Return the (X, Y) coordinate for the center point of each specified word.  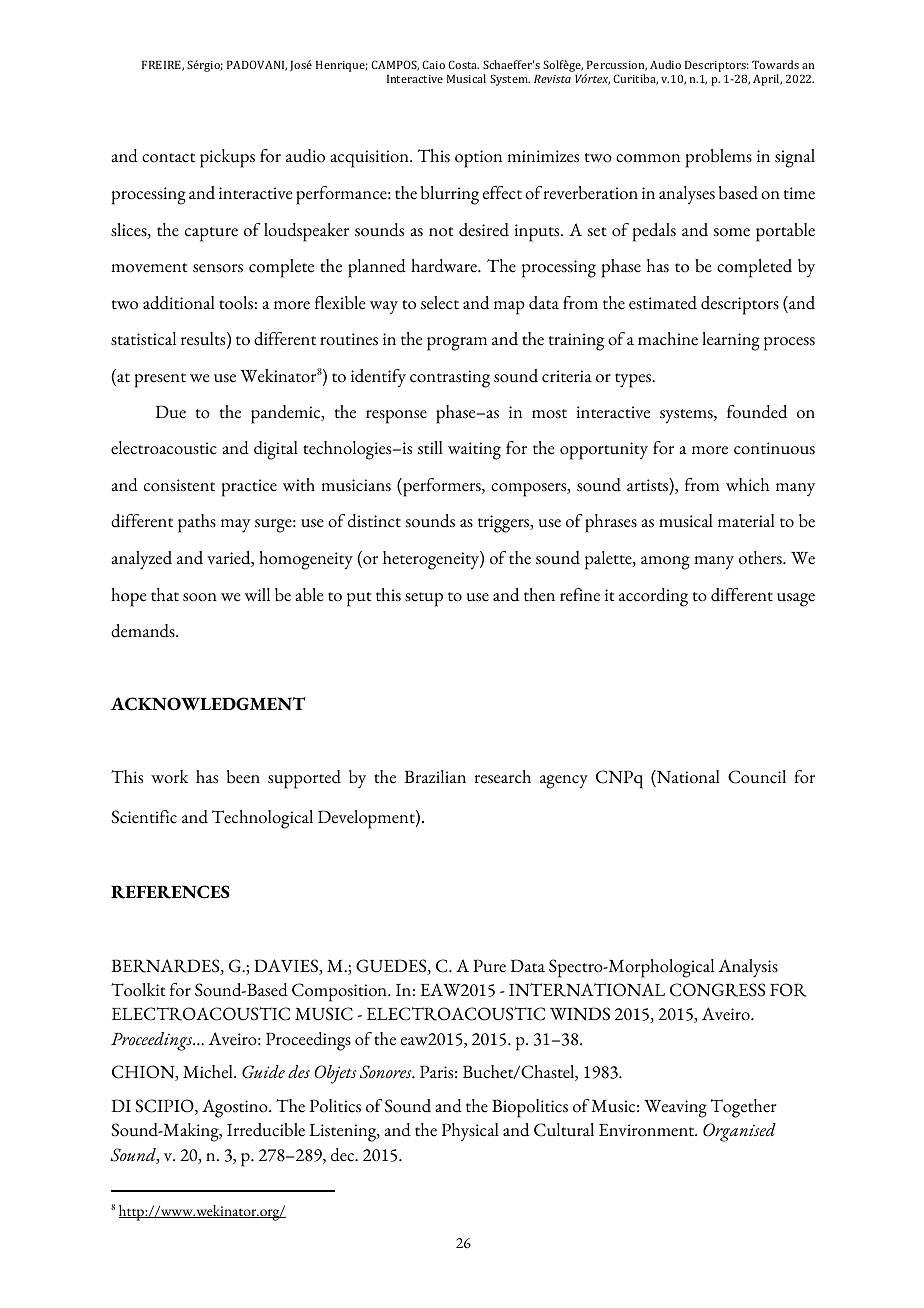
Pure (489, 966)
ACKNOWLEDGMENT (208, 704)
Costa (463, 64)
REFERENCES (170, 892)
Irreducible (266, 1130)
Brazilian (435, 777)
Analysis (748, 968)
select (440, 303)
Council (757, 777)
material (746, 521)
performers (442, 487)
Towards (775, 64)
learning (731, 341)
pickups (227, 158)
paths (197, 523)
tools (236, 303)
